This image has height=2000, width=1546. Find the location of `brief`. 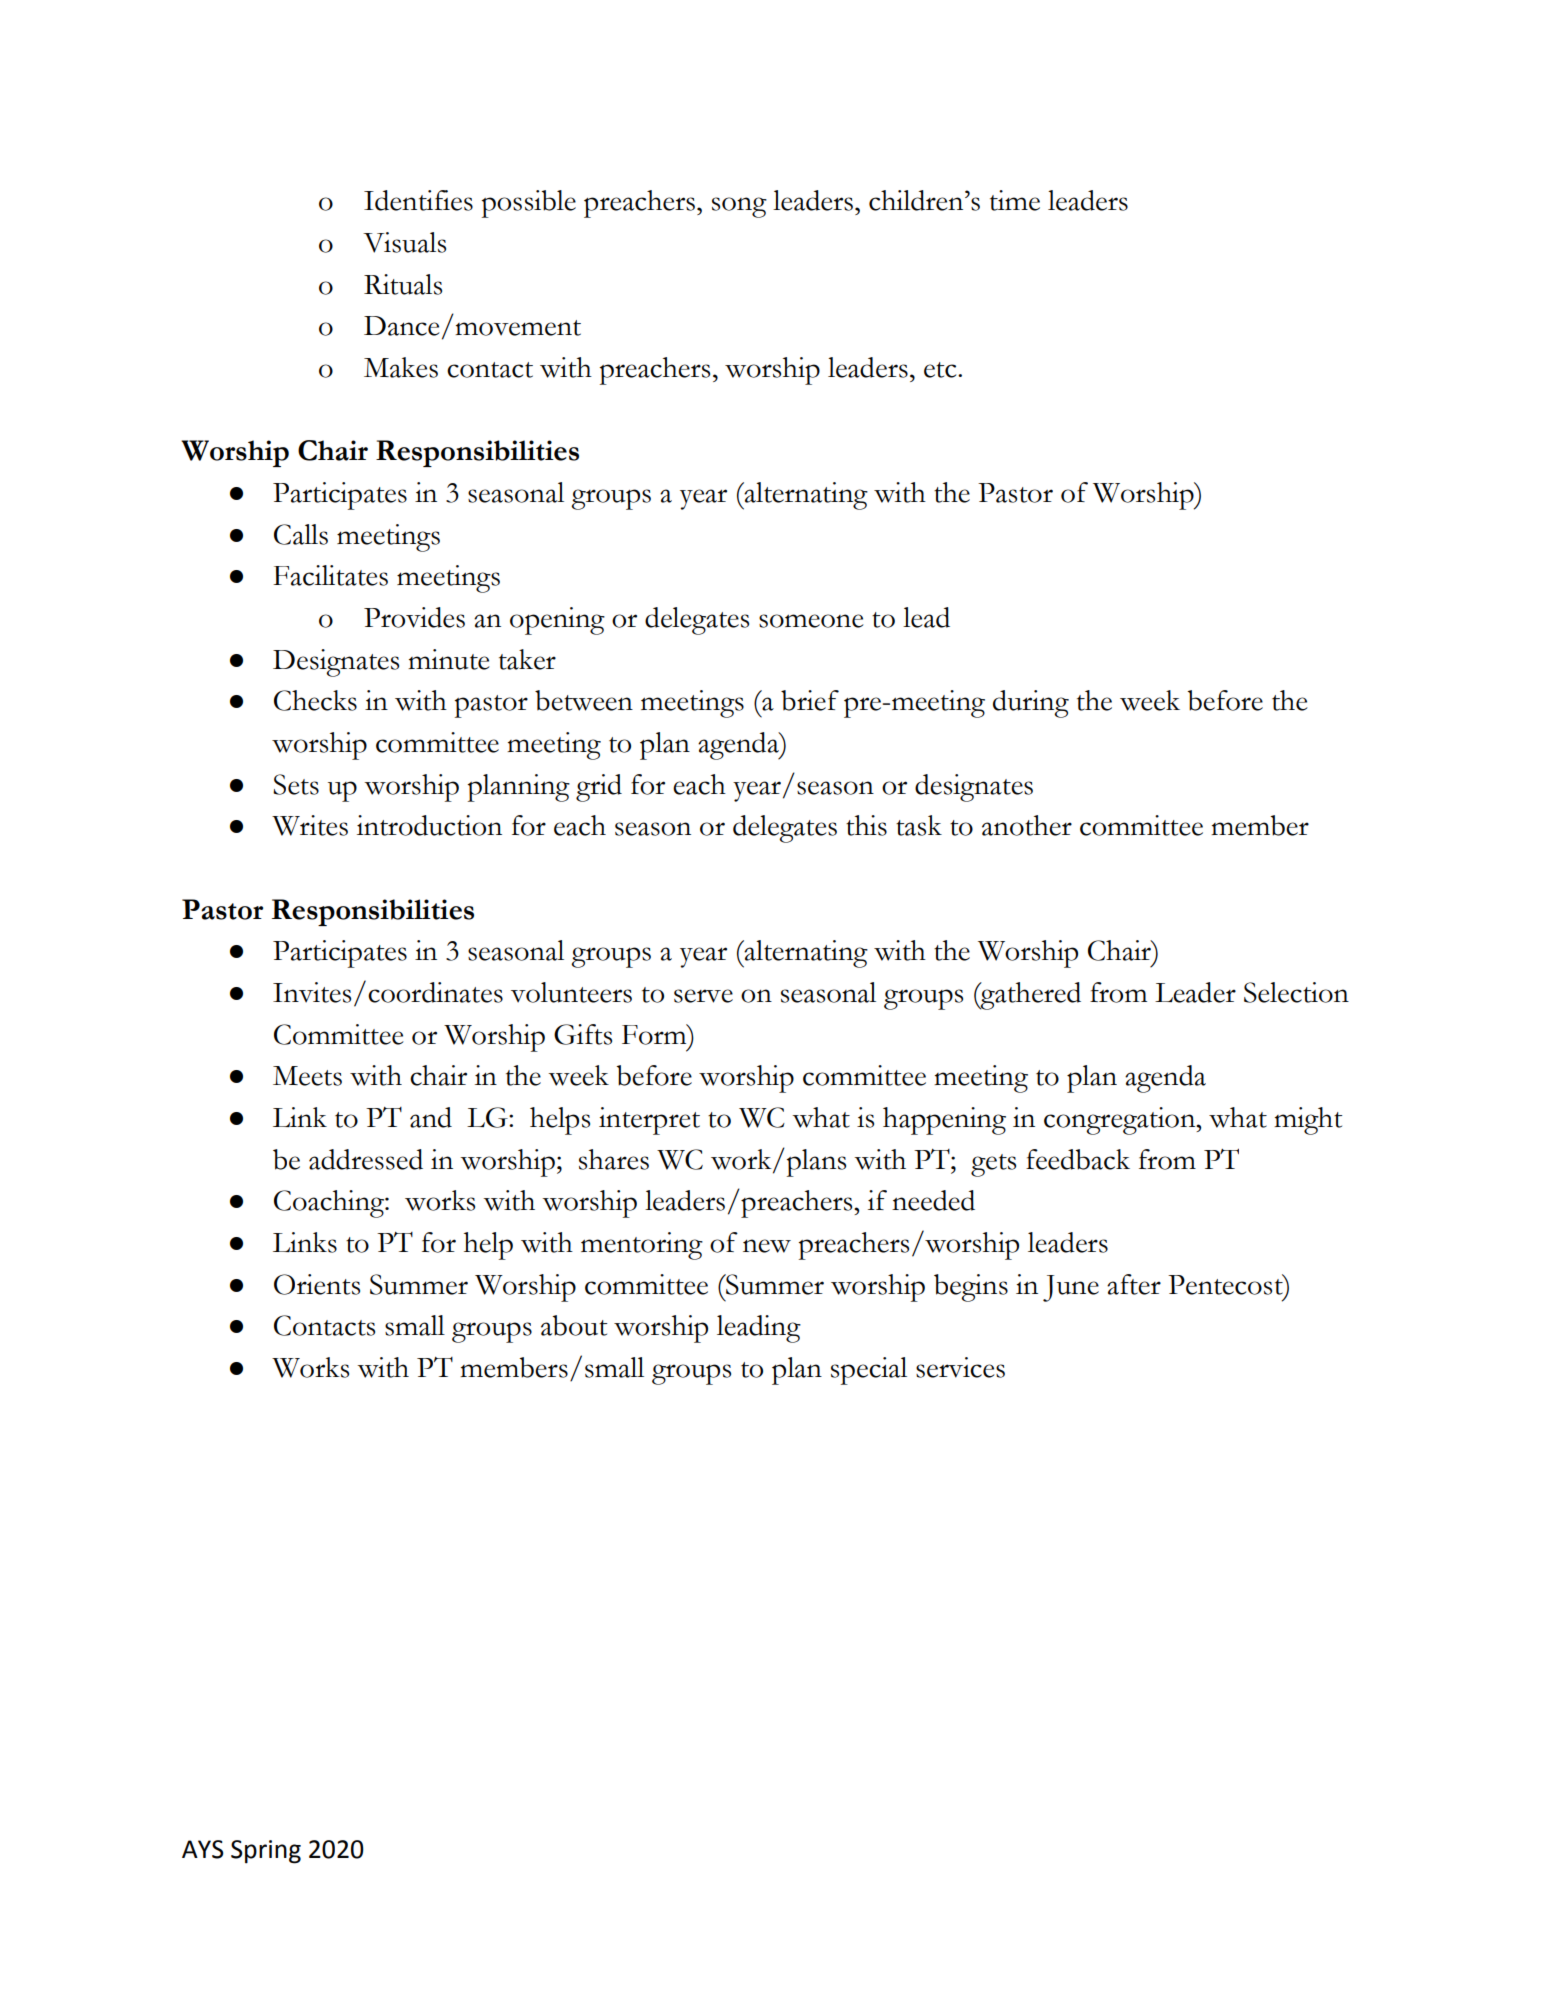

brief is located at coordinates (810, 700).
